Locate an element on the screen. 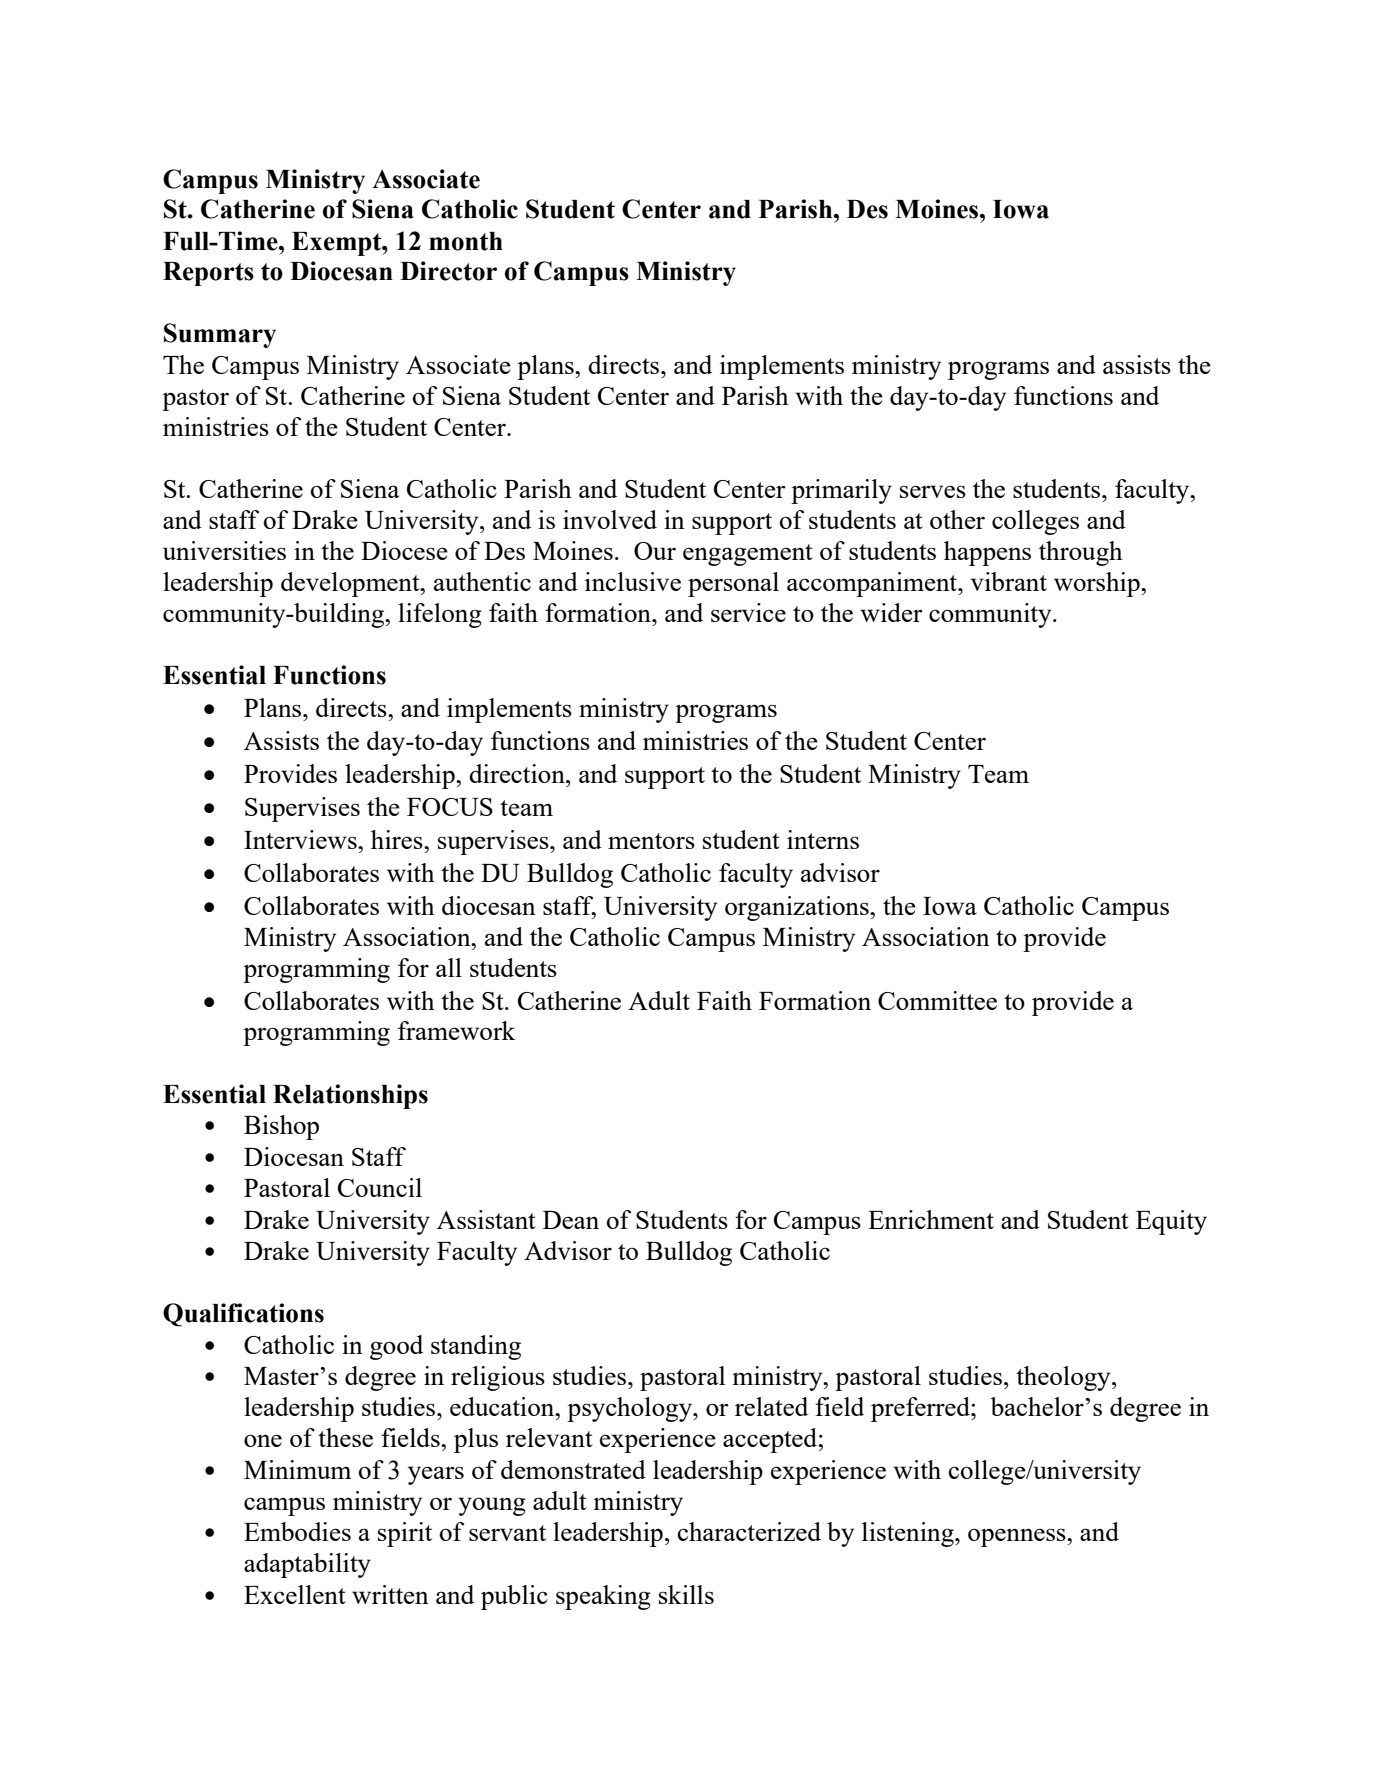 This screenshot has width=1375, height=1780. month is located at coordinates (466, 241).
